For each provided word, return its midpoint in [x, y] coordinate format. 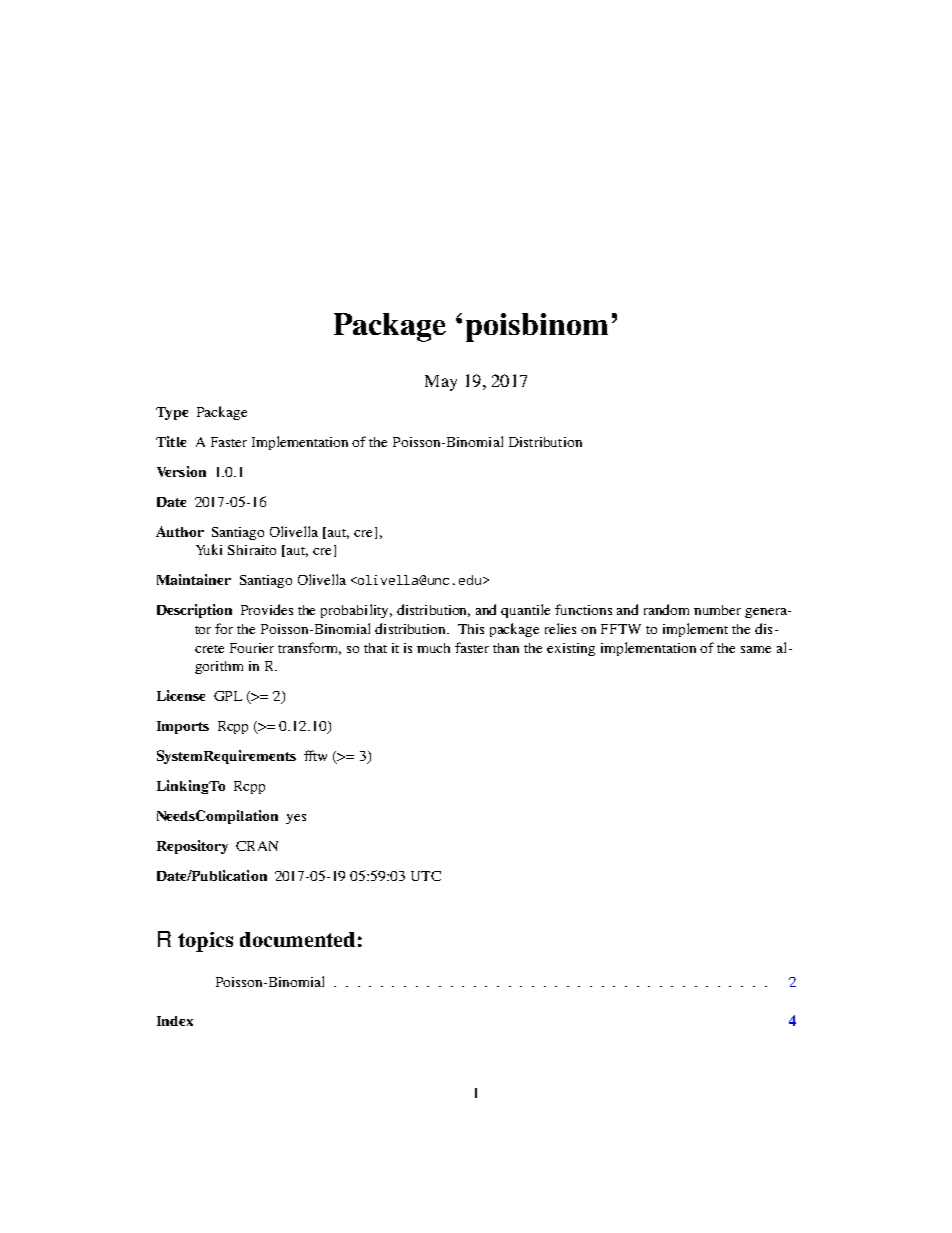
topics [205, 942]
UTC [426, 876]
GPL [228, 696]
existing [571, 649]
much [433, 648]
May [441, 383]
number [717, 610]
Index [175, 1021]
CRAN [257, 846]
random [666, 609]
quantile [525, 611]
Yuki [209, 549]
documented [297, 939]
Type [172, 413]
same [756, 649]
